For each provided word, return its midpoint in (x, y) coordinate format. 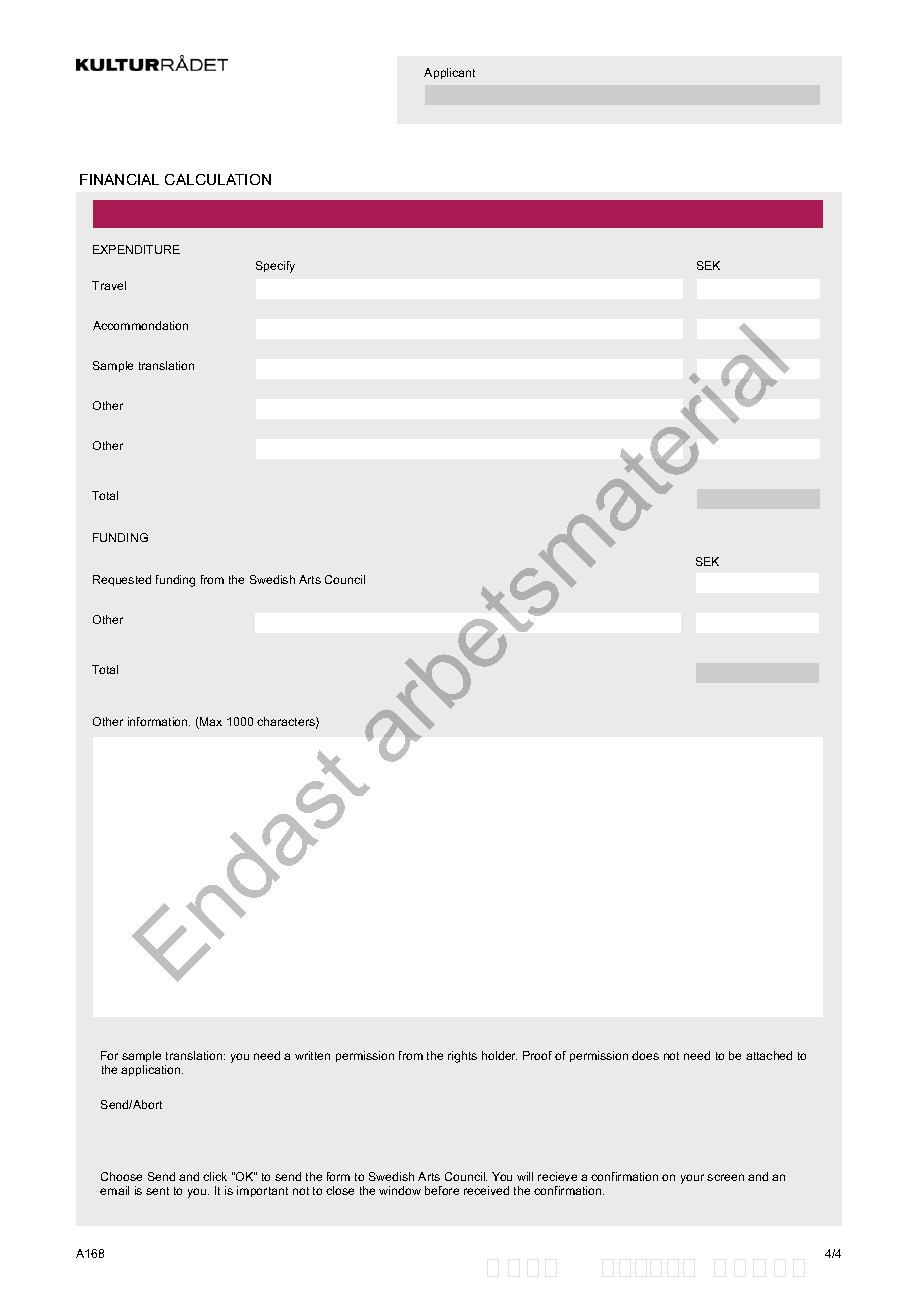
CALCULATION (218, 179)
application (152, 1070)
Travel (109, 285)
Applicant (449, 73)
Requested (122, 580)
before (442, 1190)
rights (462, 1057)
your (692, 1179)
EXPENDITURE (136, 249)
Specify (275, 267)
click (215, 1176)
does (645, 1055)
